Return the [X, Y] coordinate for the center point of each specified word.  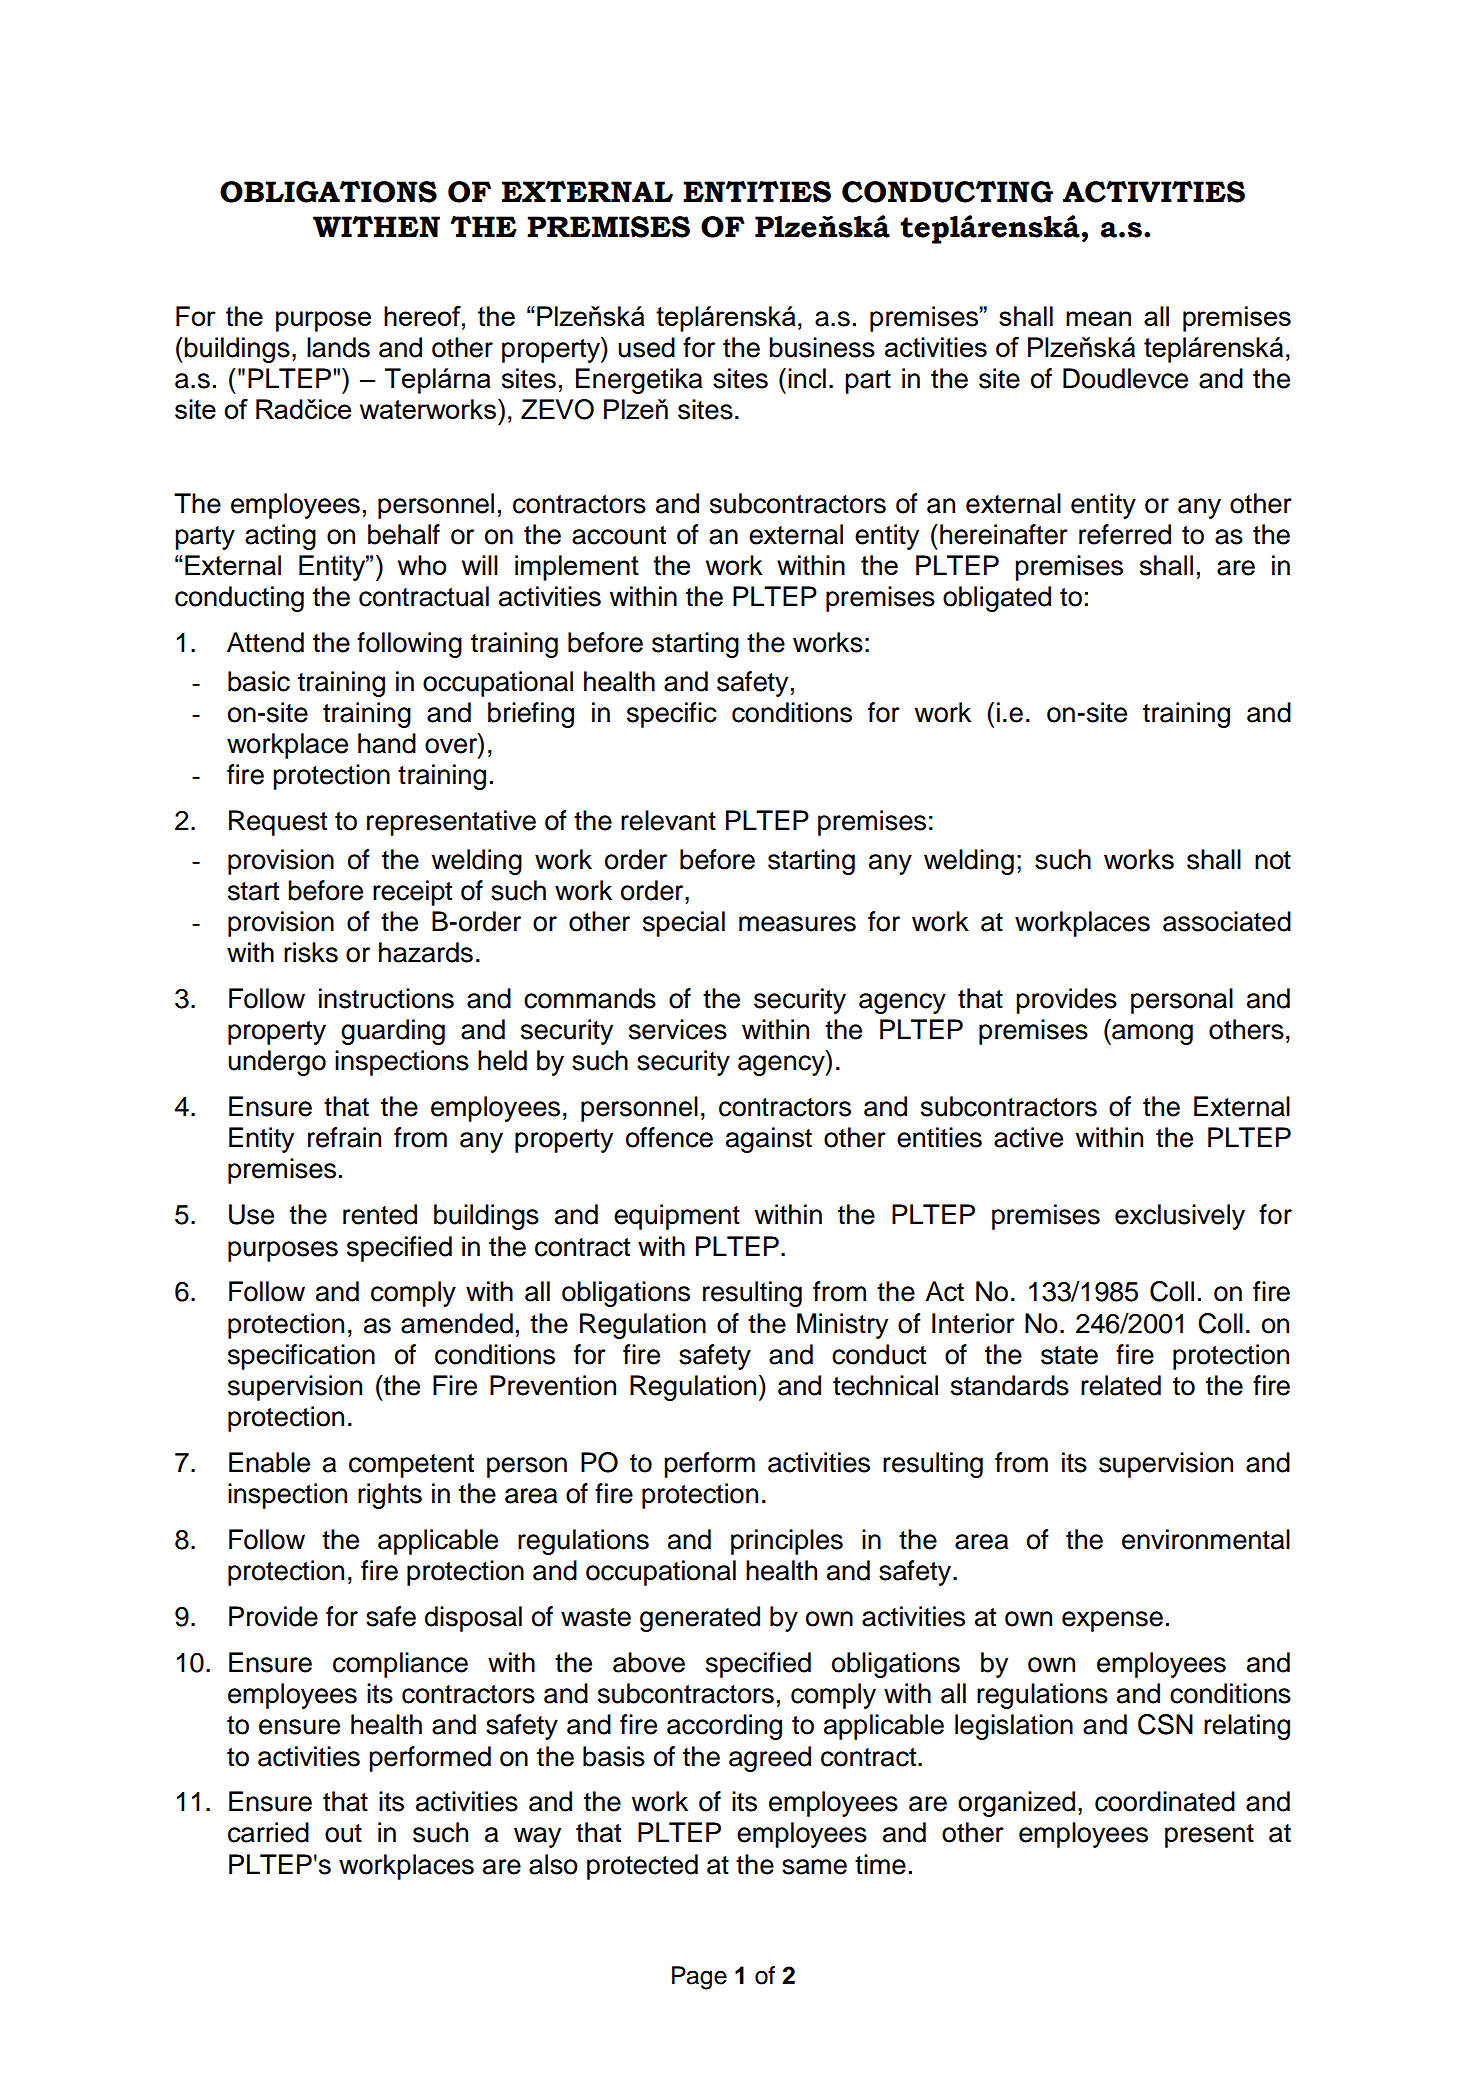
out [343, 1833]
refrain [344, 1137]
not [1273, 860]
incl [807, 378]
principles [787, 1542]
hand [387, 743]
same [814, 1867]
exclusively [1180, 1217]
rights [390, 1496]
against [769, 1140]
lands [338, 347]
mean [1098, 318]
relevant [668, 820]
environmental [1206, 1539]
